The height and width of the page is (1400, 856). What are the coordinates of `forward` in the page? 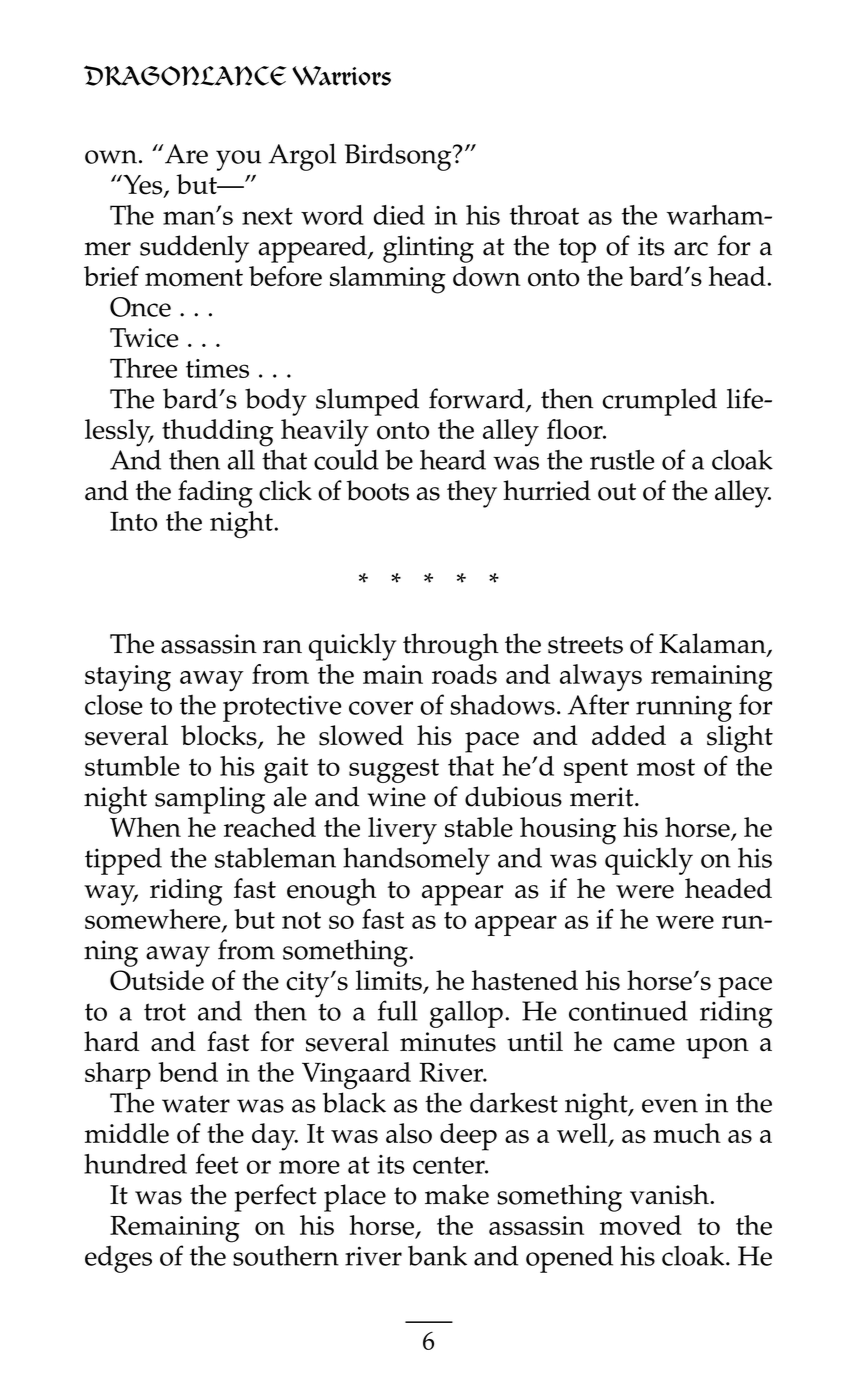 It's located at (478, 399).
